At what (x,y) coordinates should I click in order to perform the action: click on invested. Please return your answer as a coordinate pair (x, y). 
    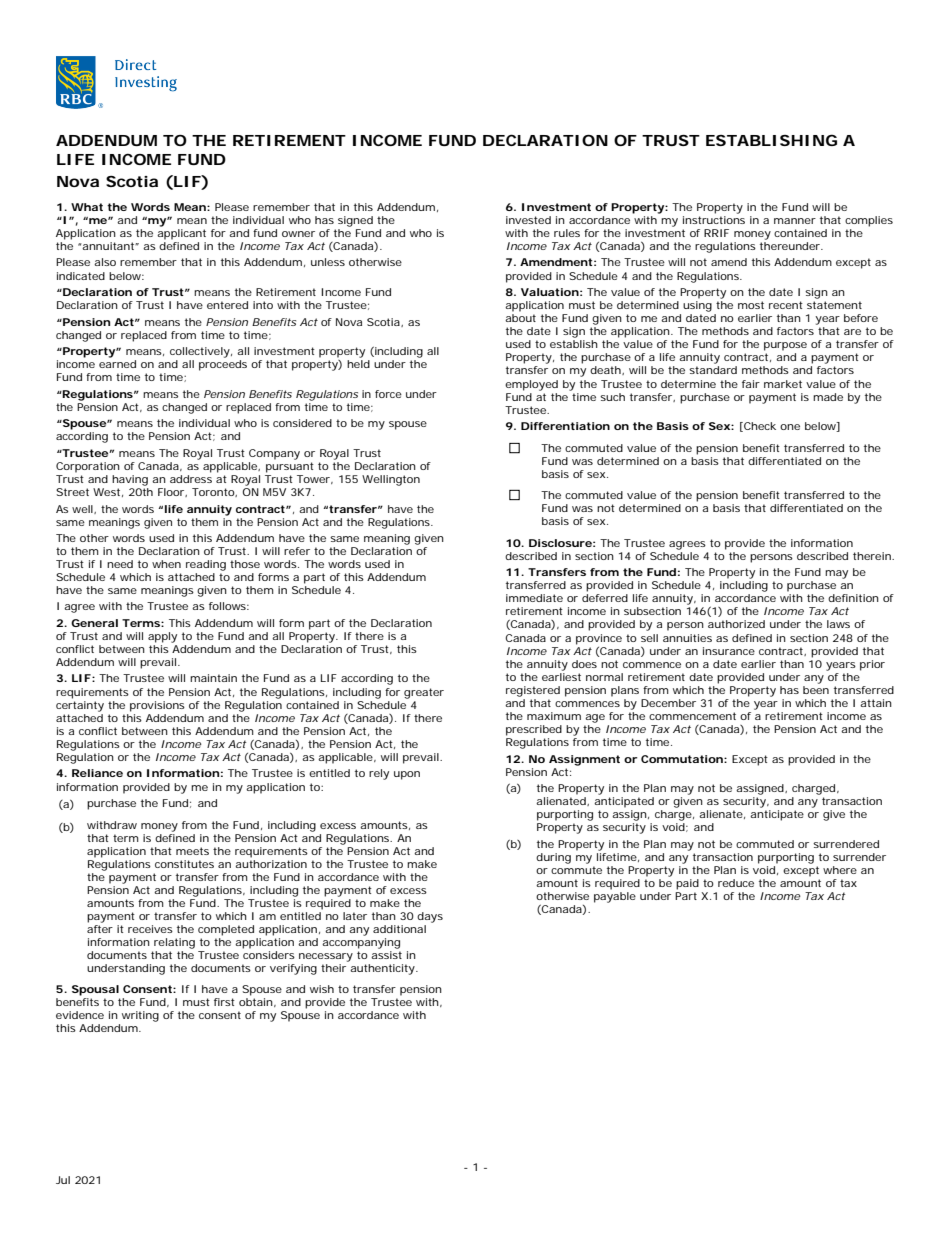
    Looking at the image, I should click on (528, 220).
